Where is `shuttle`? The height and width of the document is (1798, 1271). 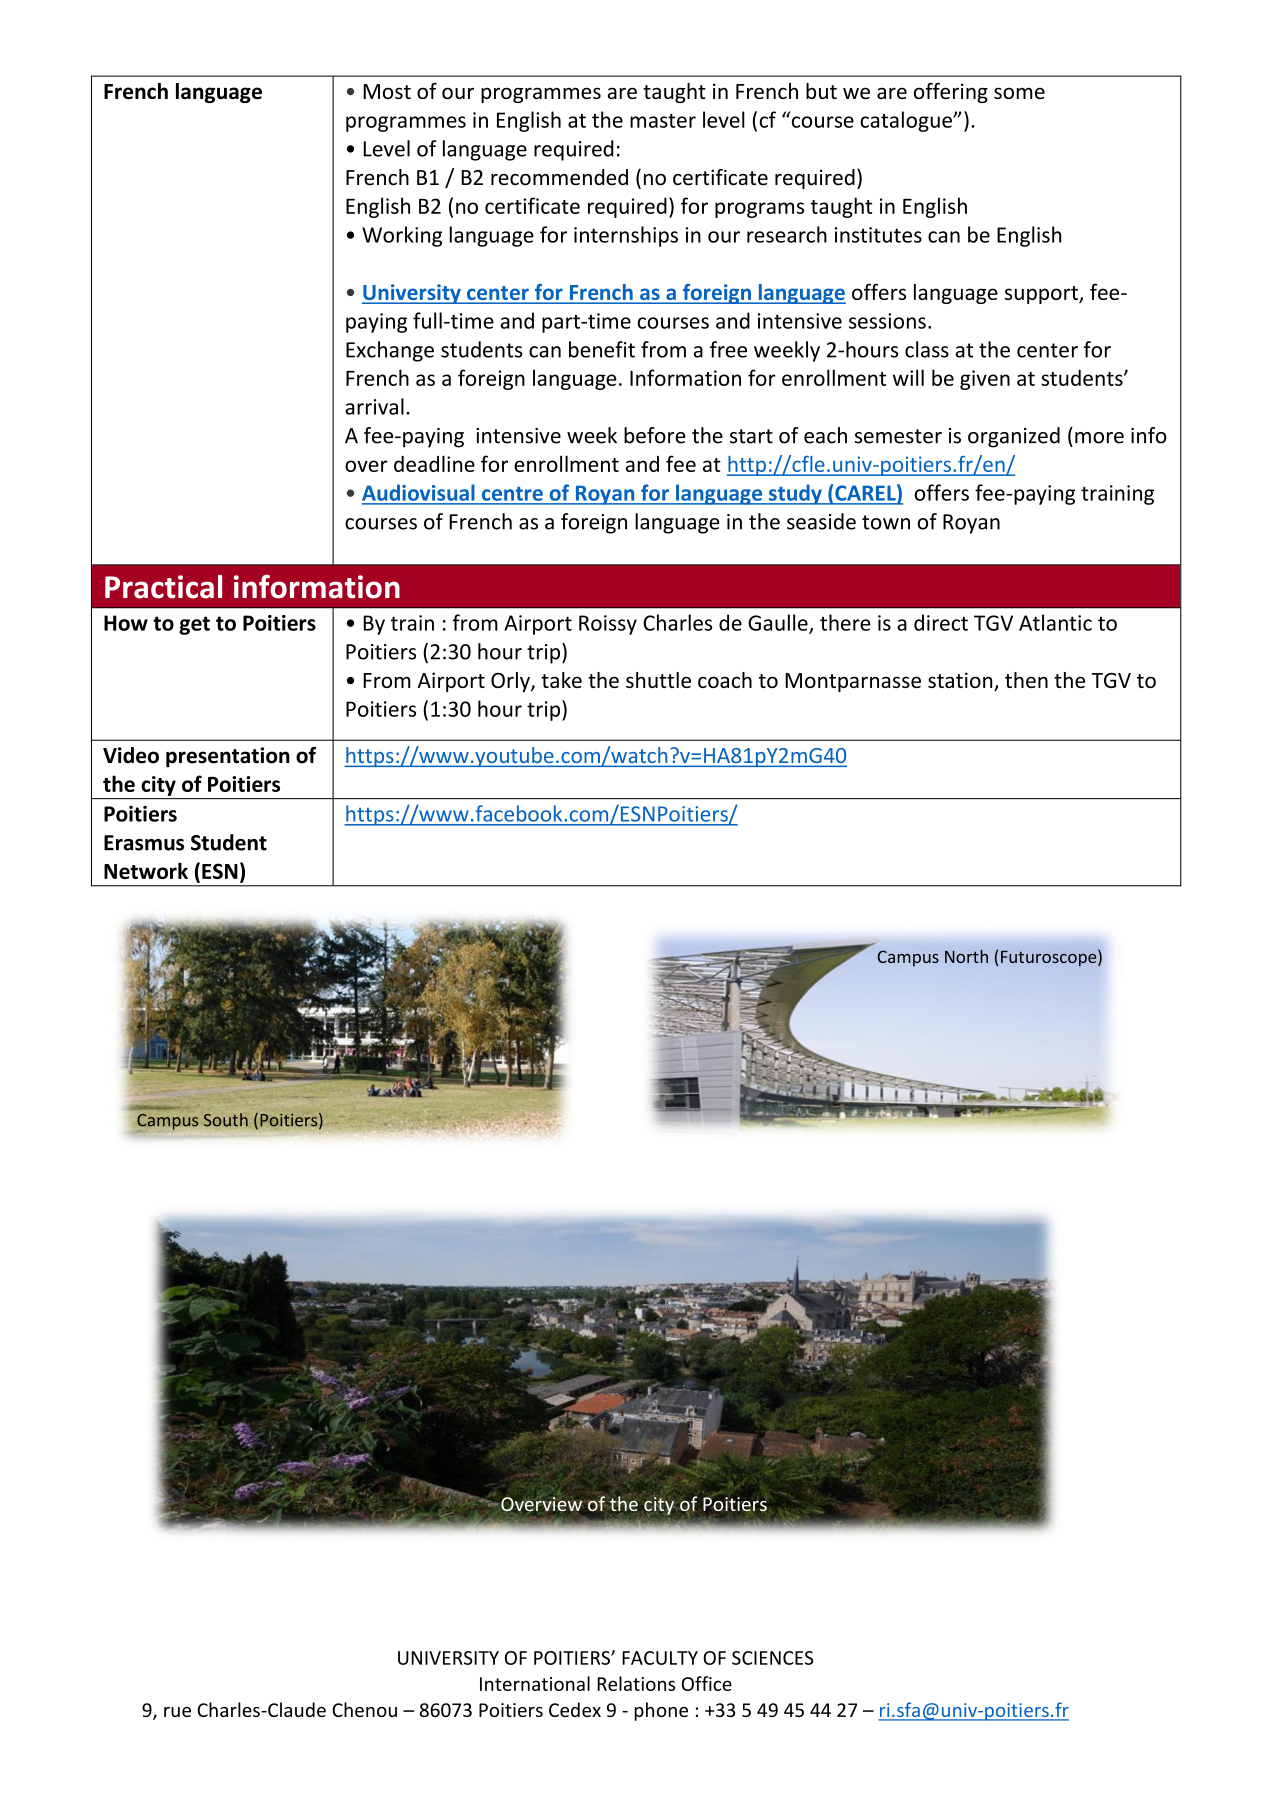 shuttle is located at coordinates (658, 680).
